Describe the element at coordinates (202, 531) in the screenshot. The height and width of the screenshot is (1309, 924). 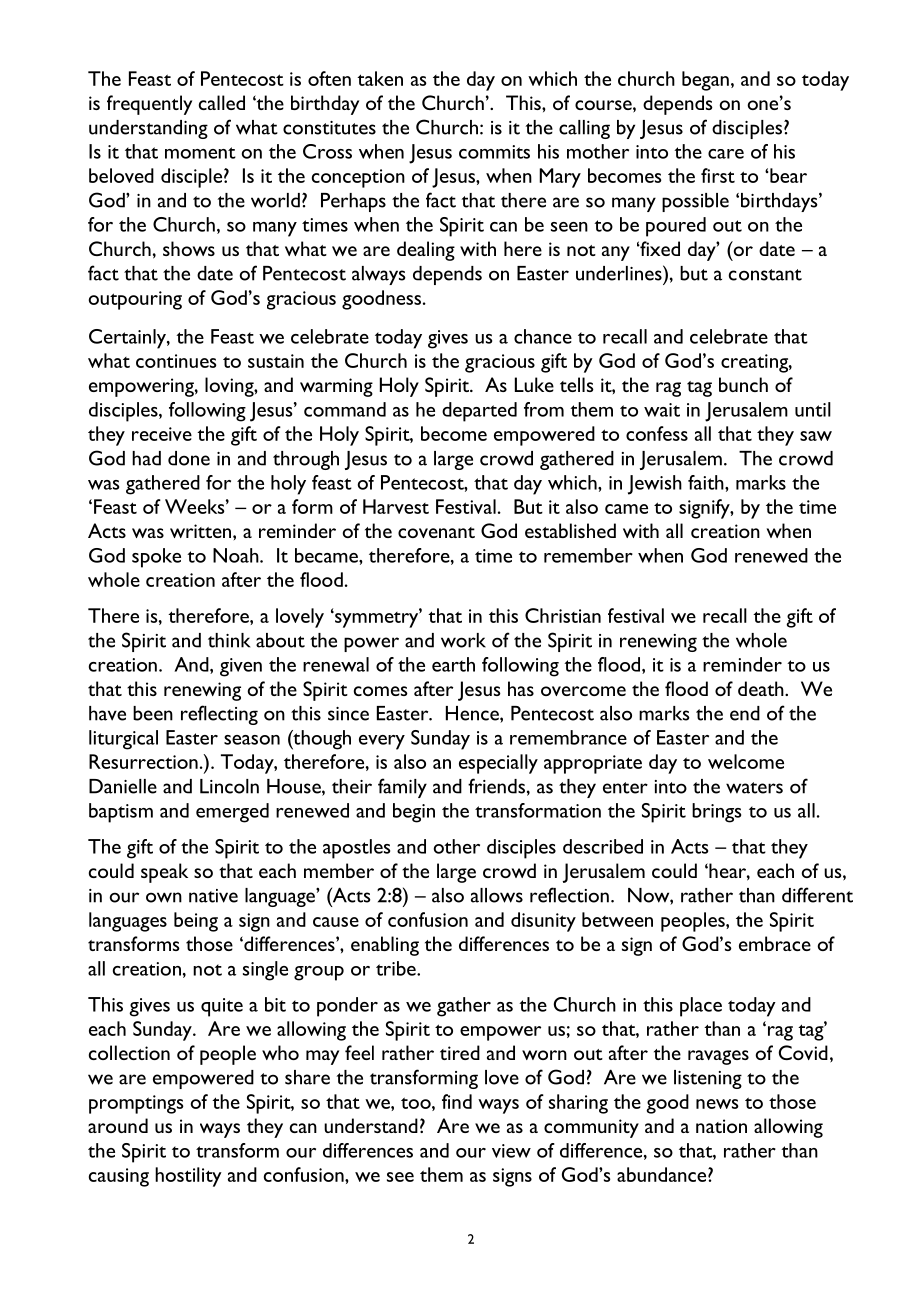
I see `written` at that location.
